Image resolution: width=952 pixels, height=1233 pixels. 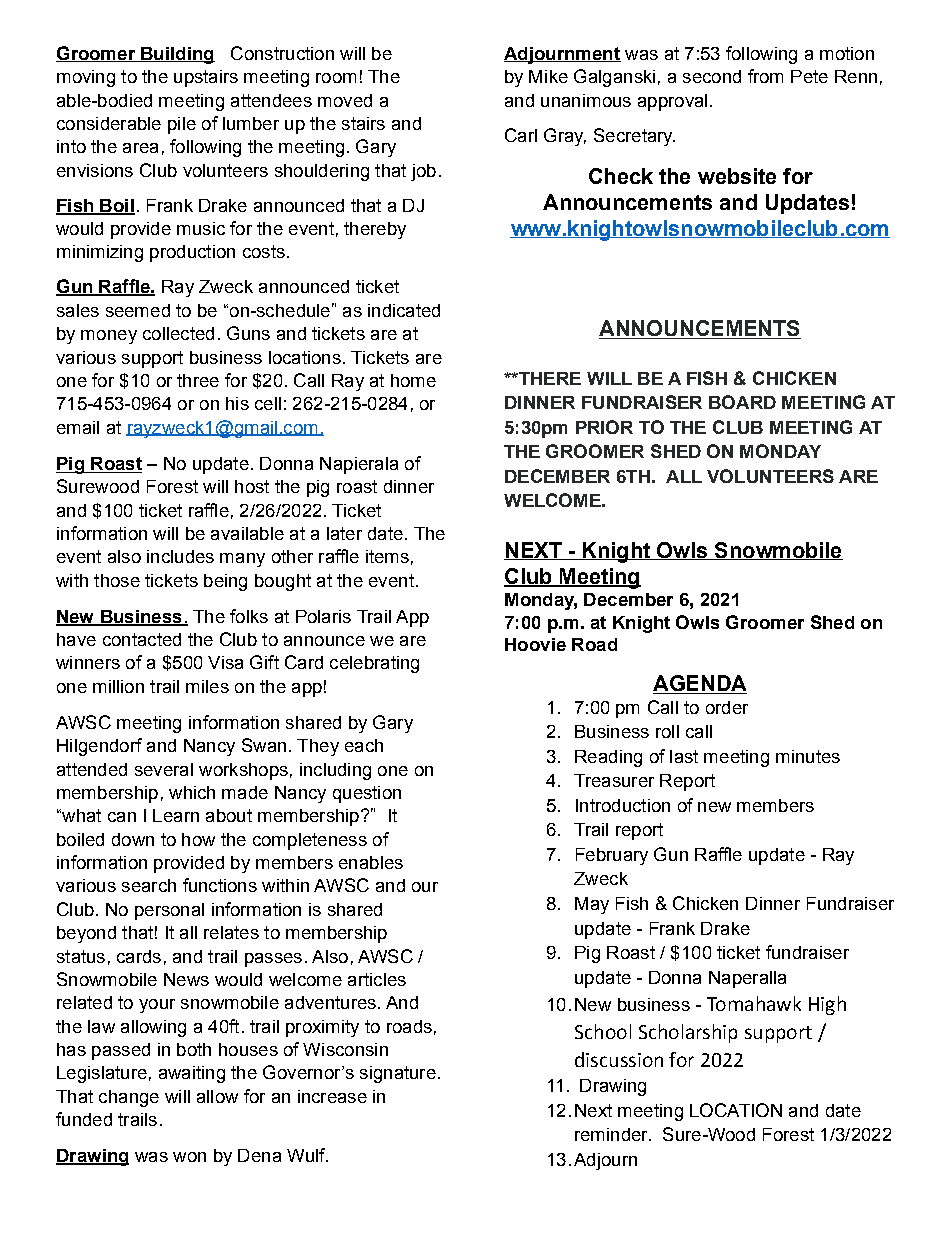 What do you see at coordinates (142, 639) in the page?
I see `contacted` at bounding box center [142, 639].
